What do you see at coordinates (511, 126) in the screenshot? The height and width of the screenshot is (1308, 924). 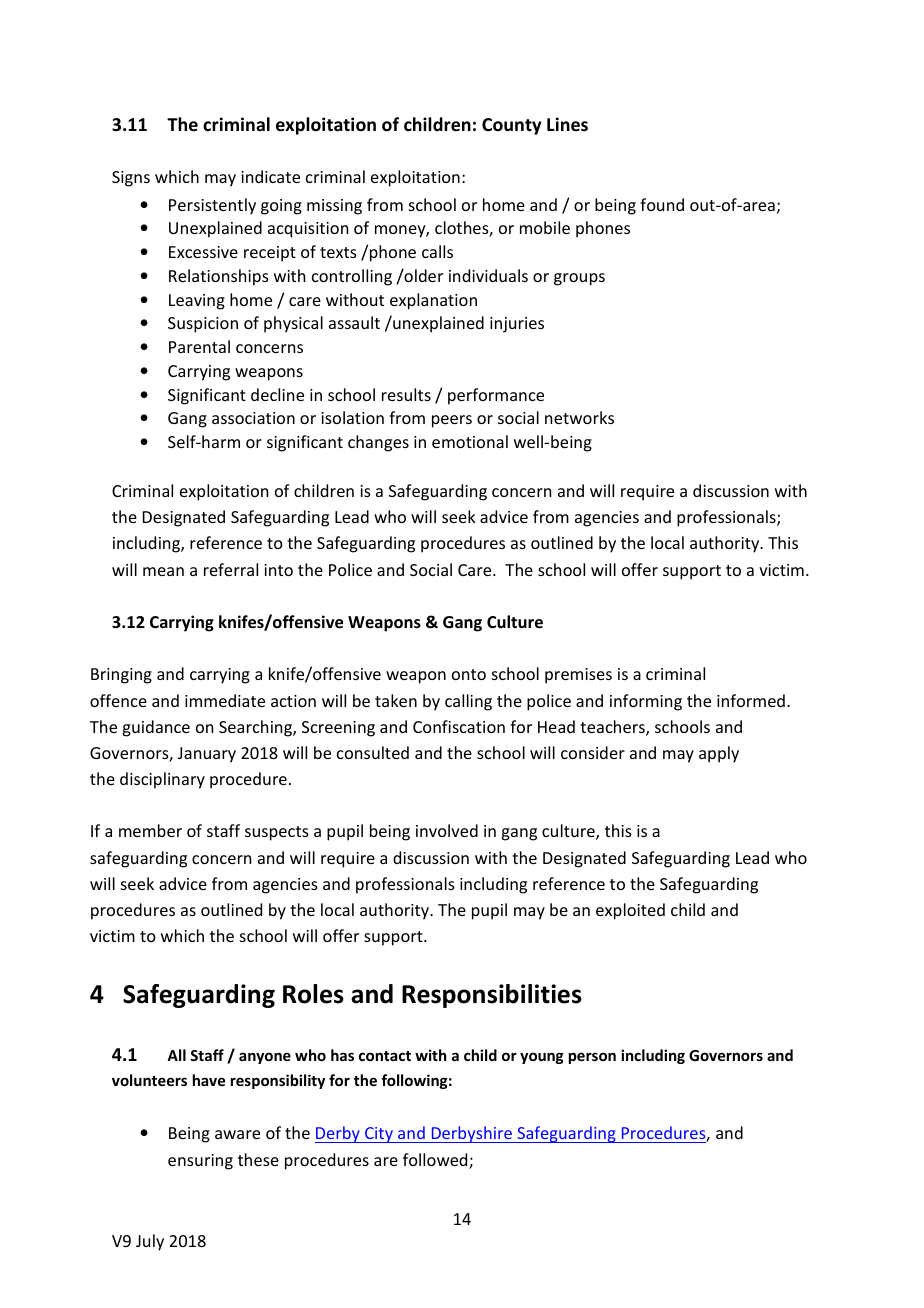 I see `County` at bounding box center [511, 126].
